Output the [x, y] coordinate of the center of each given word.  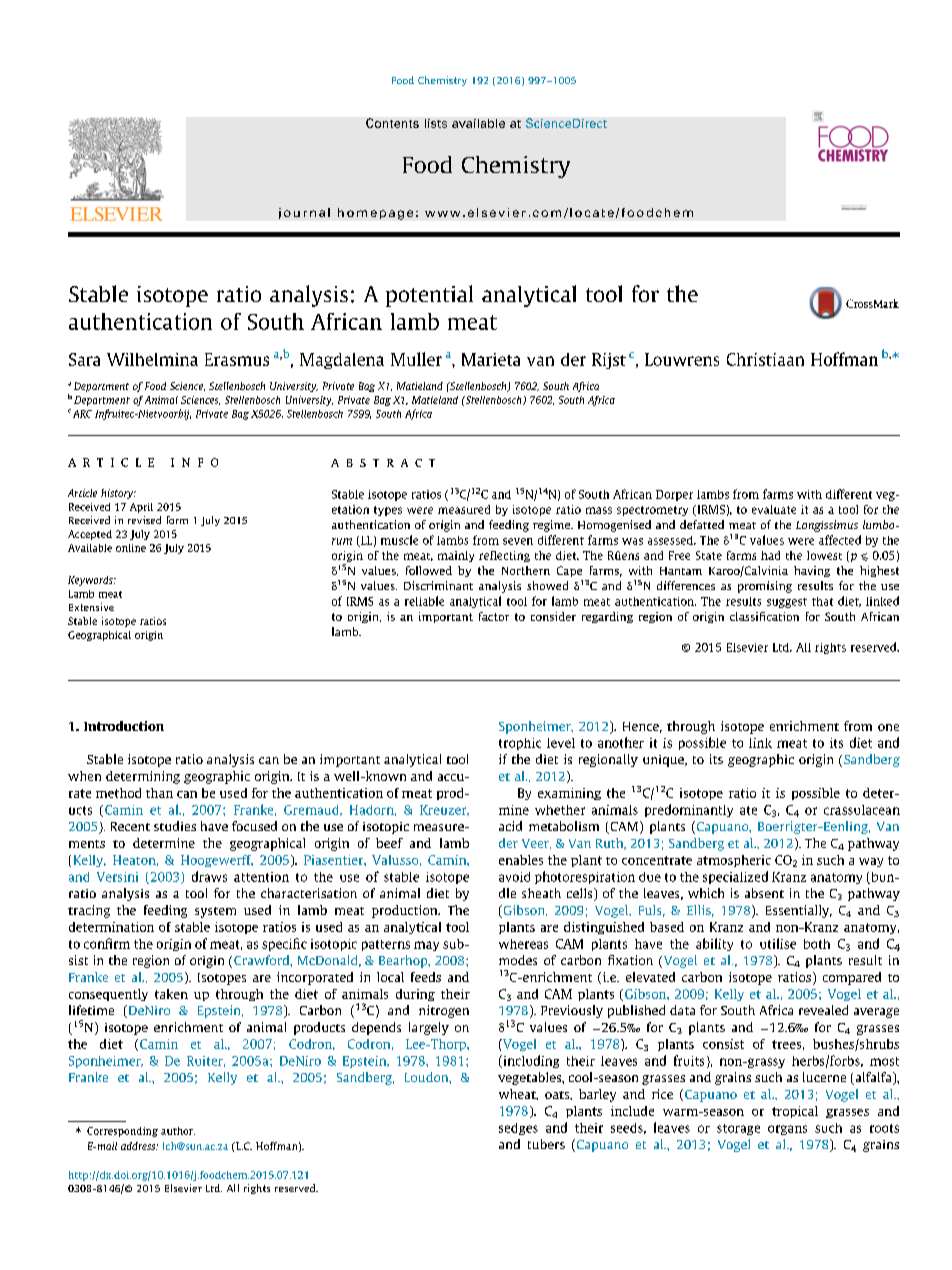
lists [436, 123]
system [215, 912]
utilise [778, 943]
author [178, 1131]
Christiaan [765, 359]
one [888, 727]
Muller [416, 359]
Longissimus [827, 526]
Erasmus [237, 359]
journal [304, 213]
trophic [520, 744]
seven [518, 541]
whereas [523, 944]
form [177, 520]
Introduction [124, 726]
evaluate [774, 509]
